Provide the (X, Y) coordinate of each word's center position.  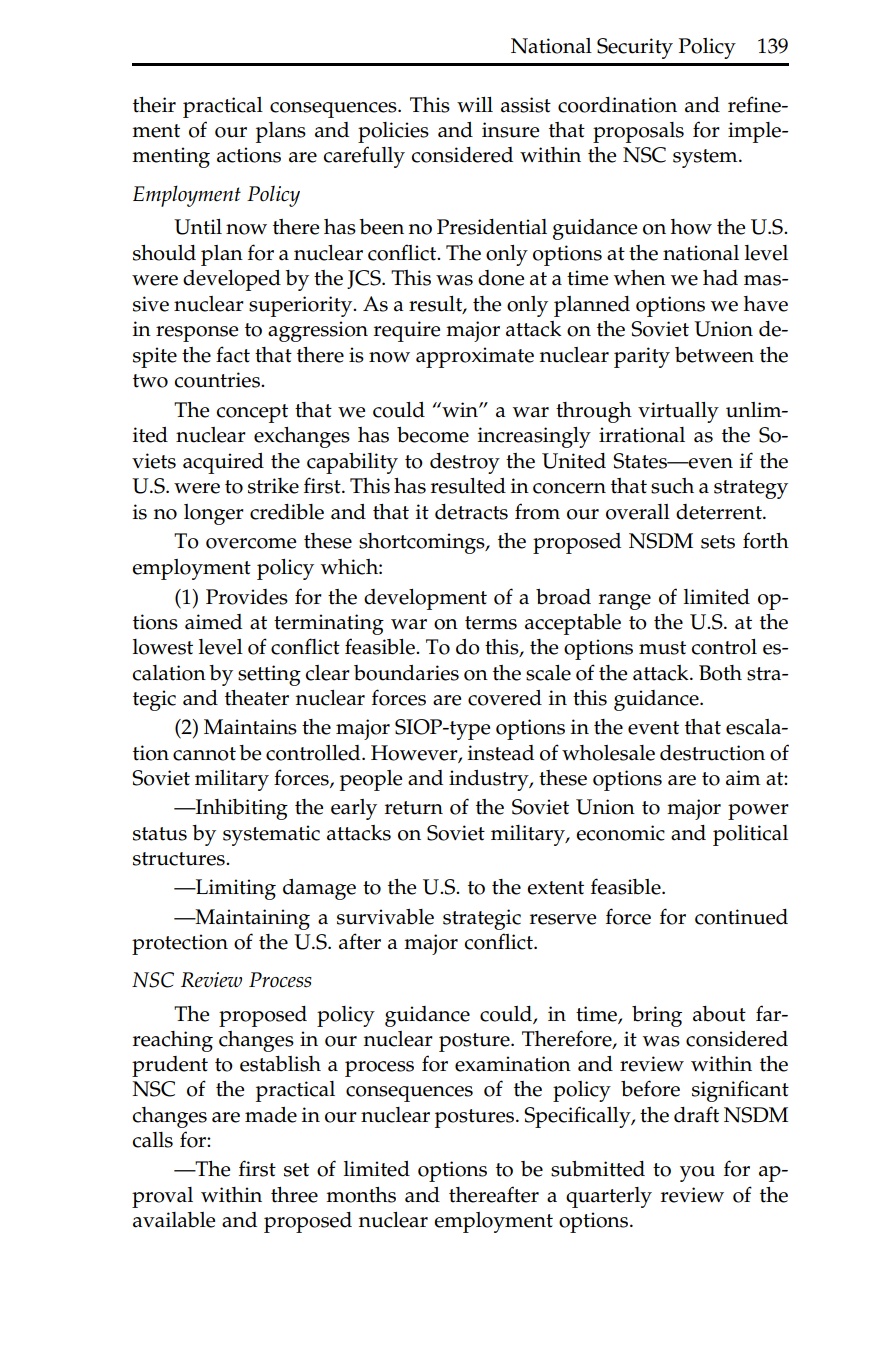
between (714, 355)
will (475, 104)
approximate (475, 357)
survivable (385, 917)
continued (741, 917)
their (154, 105)
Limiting (235, 889)
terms (491, 623)
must (662, 648)
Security (635, 48)
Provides (247, 597)
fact (233, 354)
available (174, 1220)
